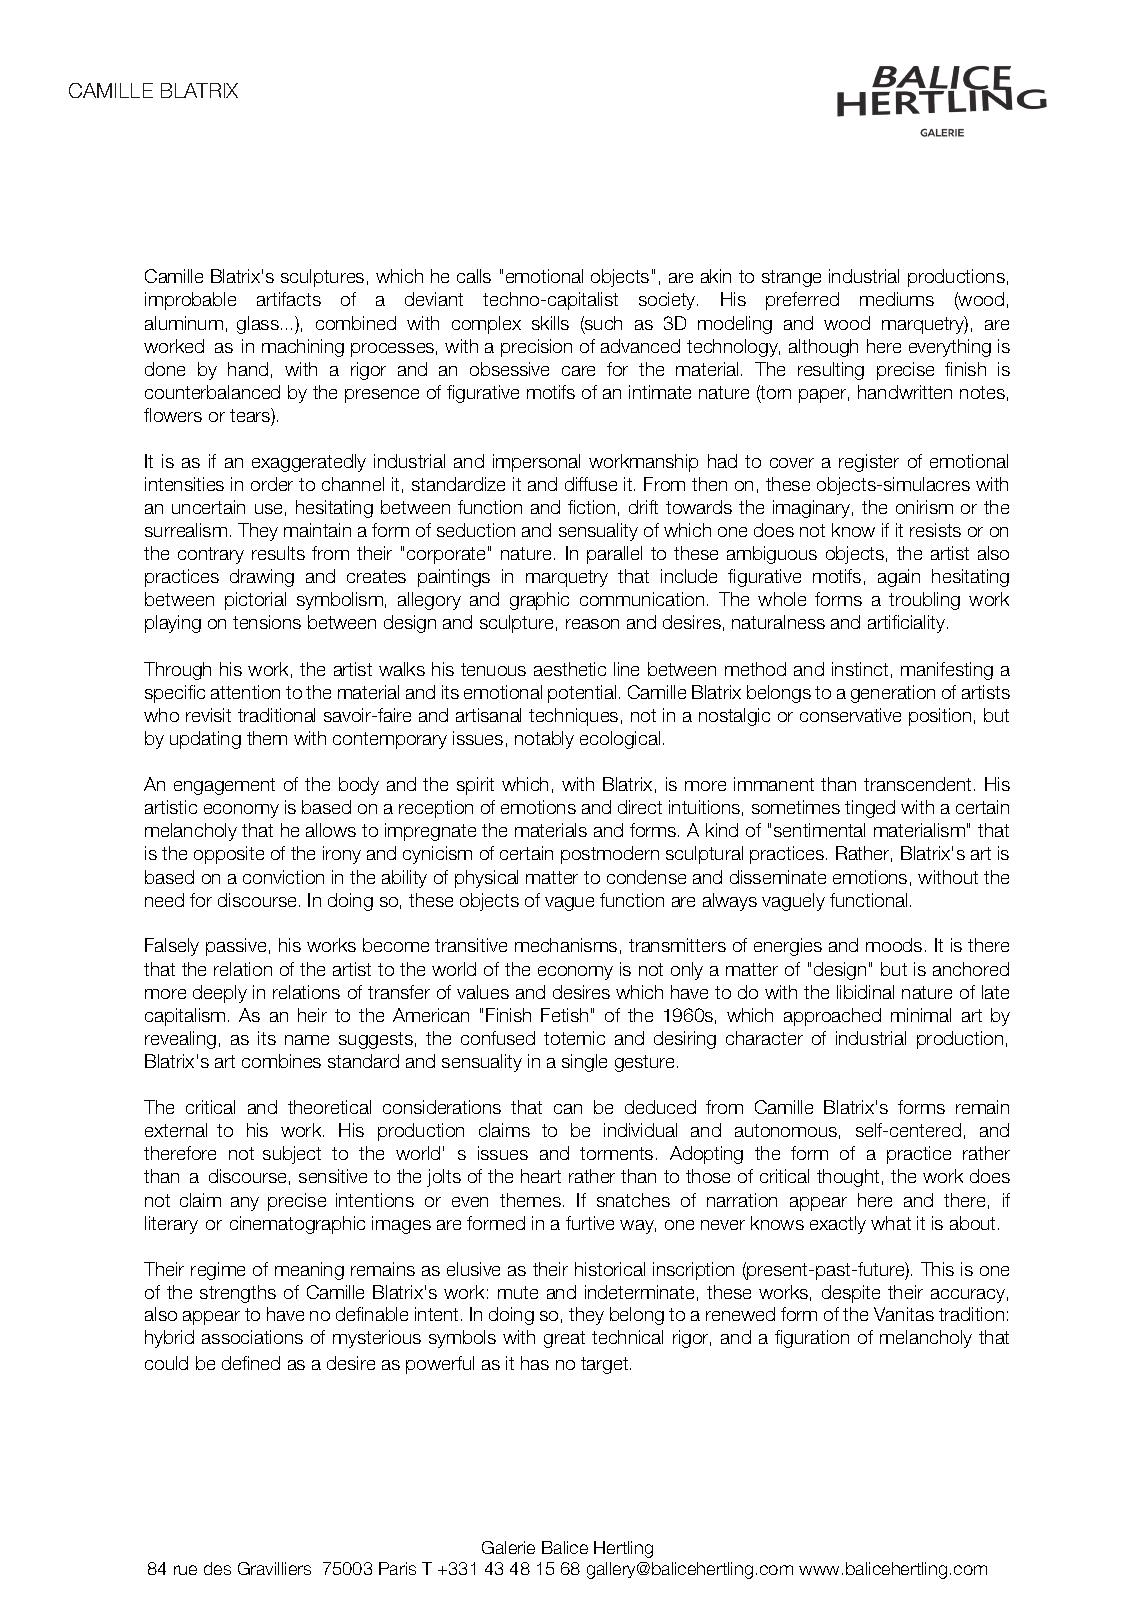 This image has height=1607, width=1136. Describe the element at coordinates (921, 1015) in the image. I see `minimal` at that location.
